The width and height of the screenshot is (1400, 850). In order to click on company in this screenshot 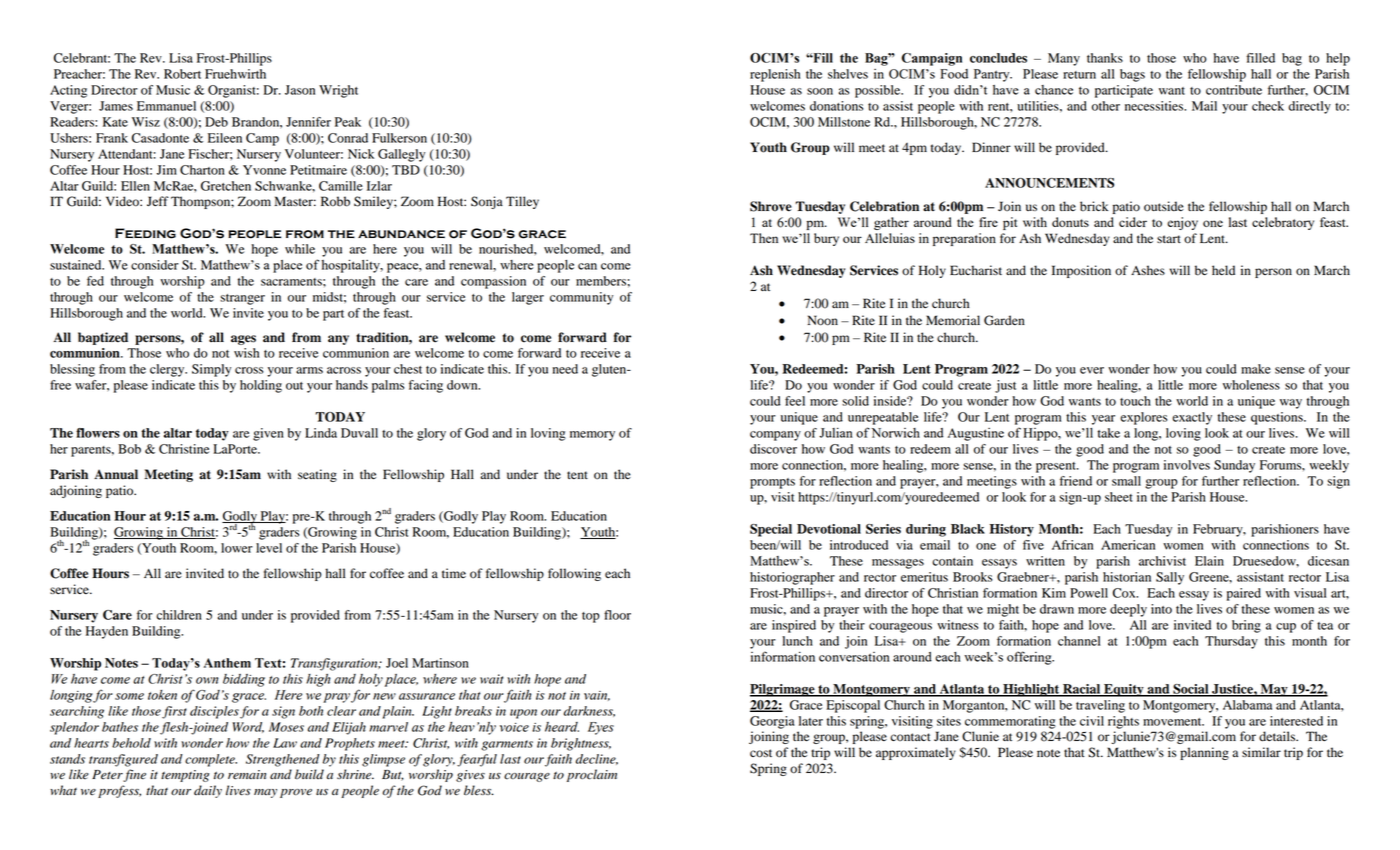, I will do `click(775, 436)`.
